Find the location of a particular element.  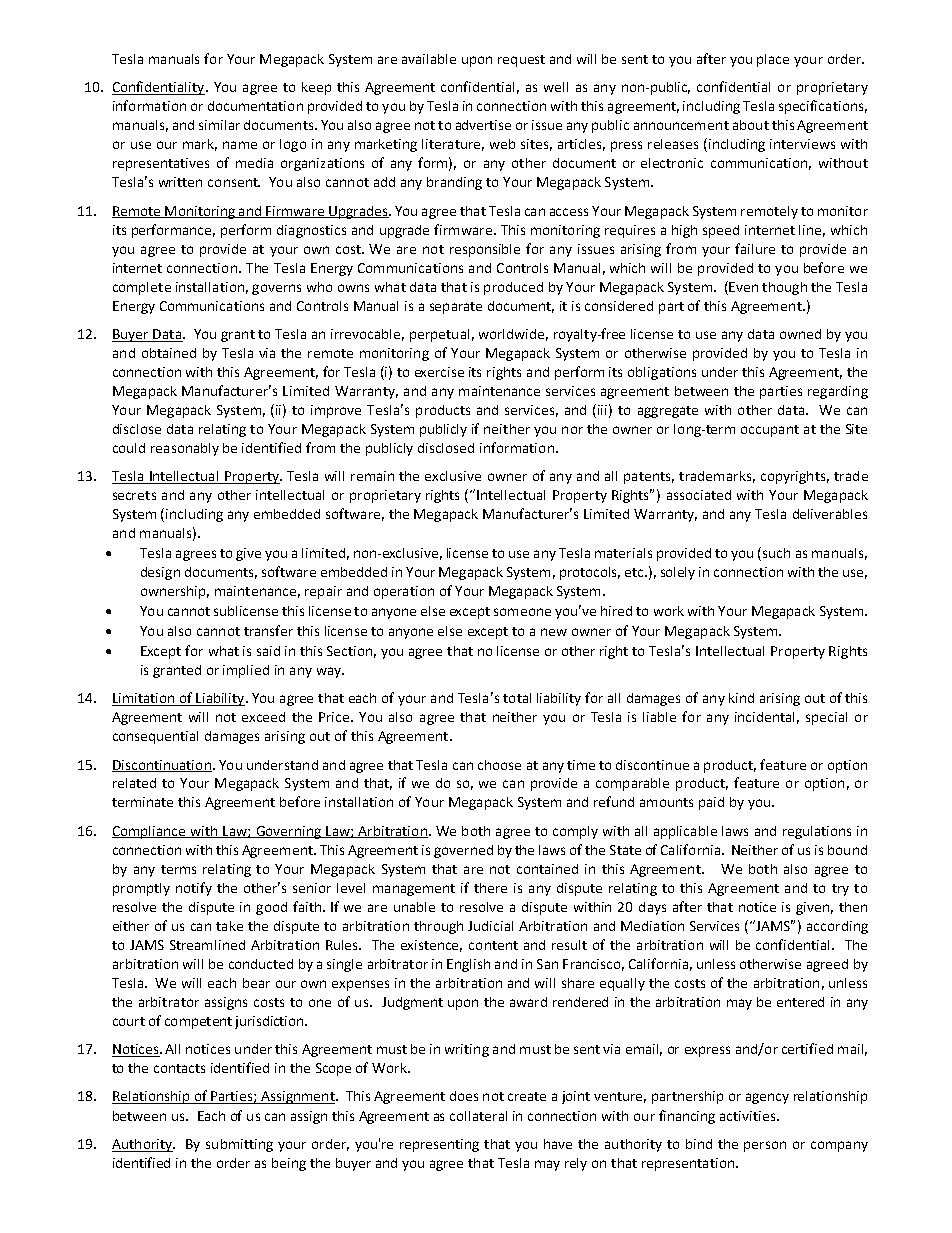

take is located at coordinates (229, 926).
